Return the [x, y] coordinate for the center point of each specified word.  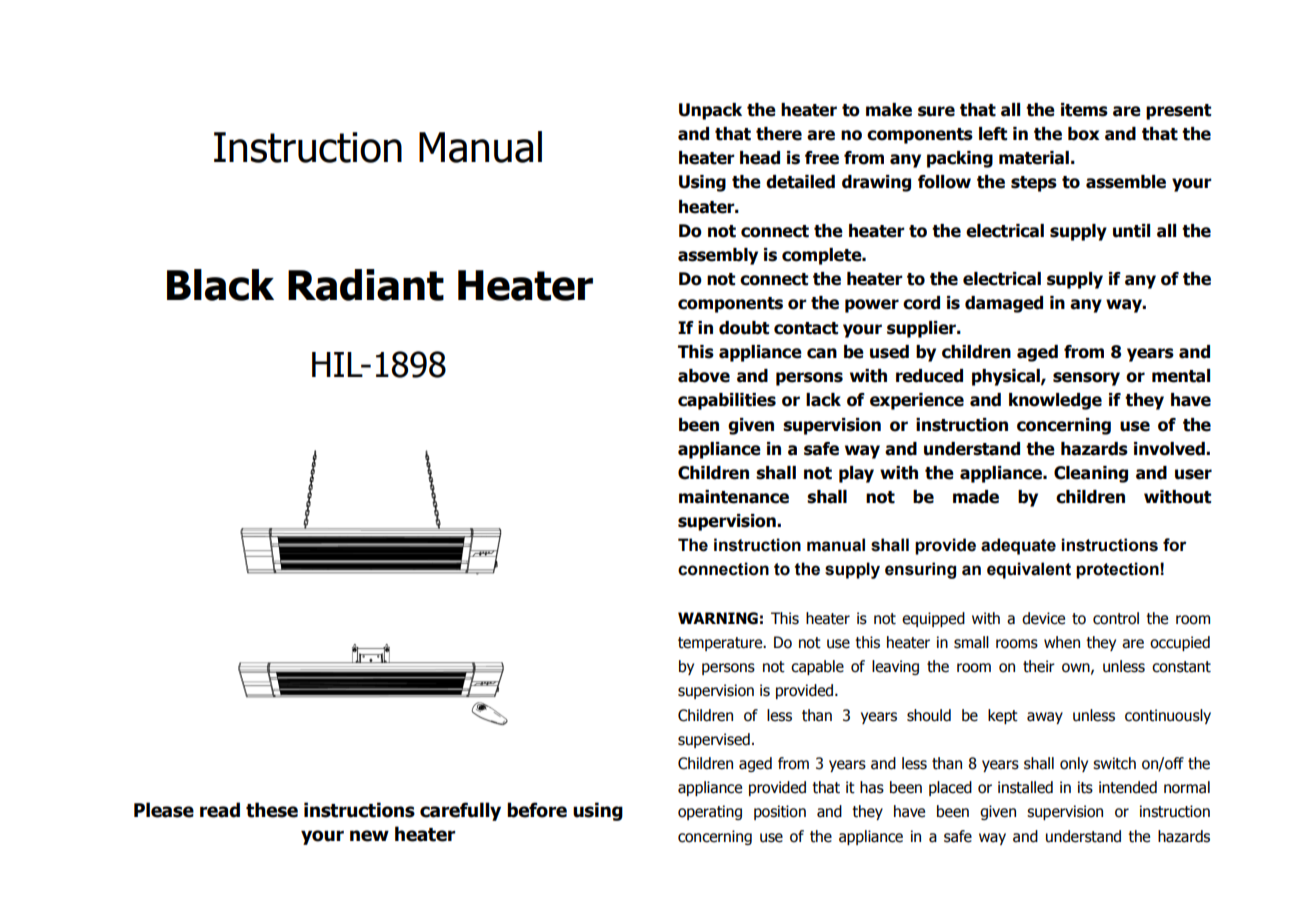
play [856, 474]
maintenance [734, 497]
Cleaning [1091, 474]
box [1084, 134]
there [779, 134]
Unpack [710, 111]
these [272, 810]
